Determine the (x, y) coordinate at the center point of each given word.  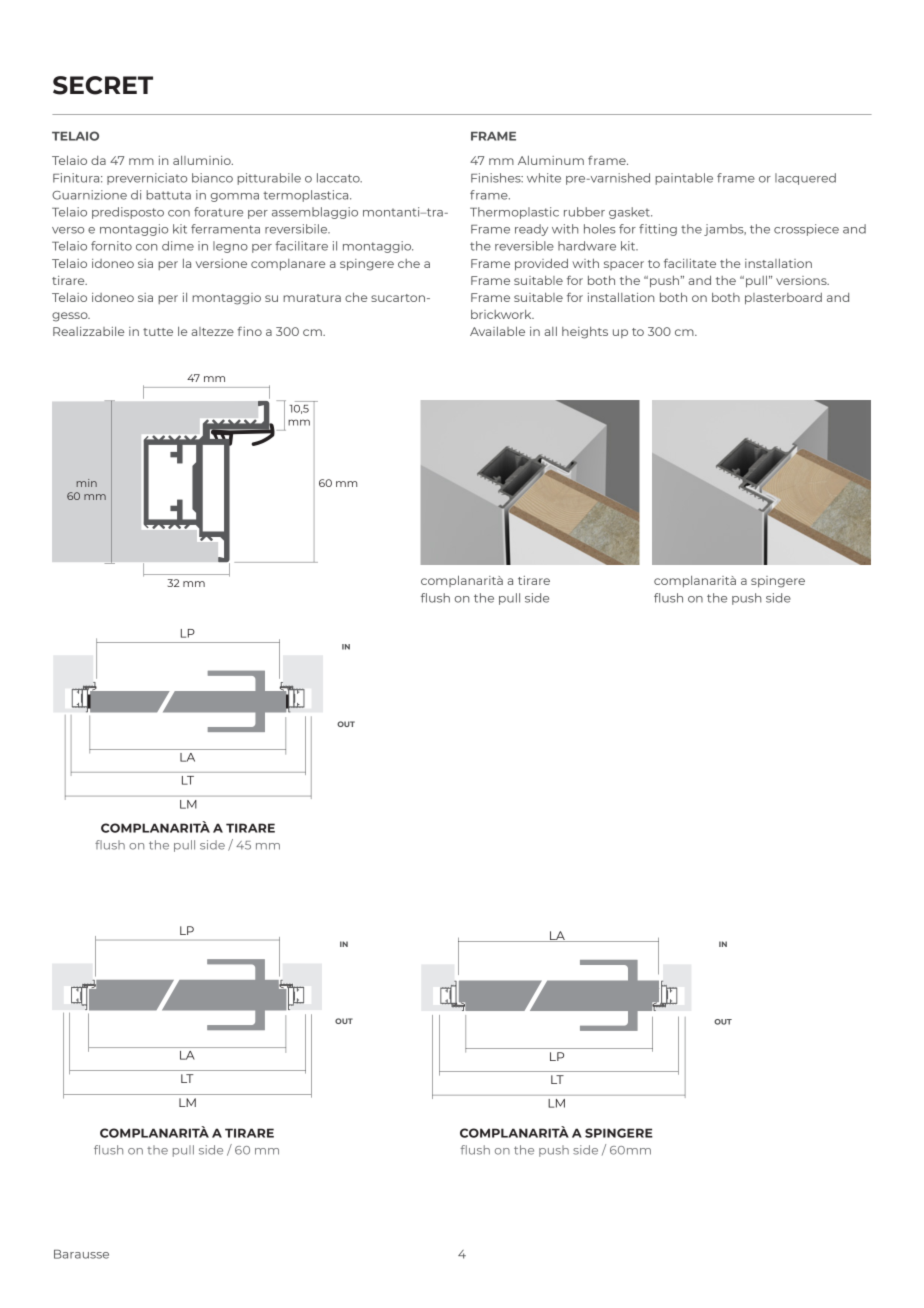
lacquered (805, 179)
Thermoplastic (514, 213)
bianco (212, 178)
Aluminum (551, 160)
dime (178, 246)
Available (497, 331)
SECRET (103, 85)
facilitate (690, 263)
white (544, 178)
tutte (158, 332)
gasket (630, 213)
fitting (658, 230)
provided (541, 265)
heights (585, 333)
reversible (524, 246)
